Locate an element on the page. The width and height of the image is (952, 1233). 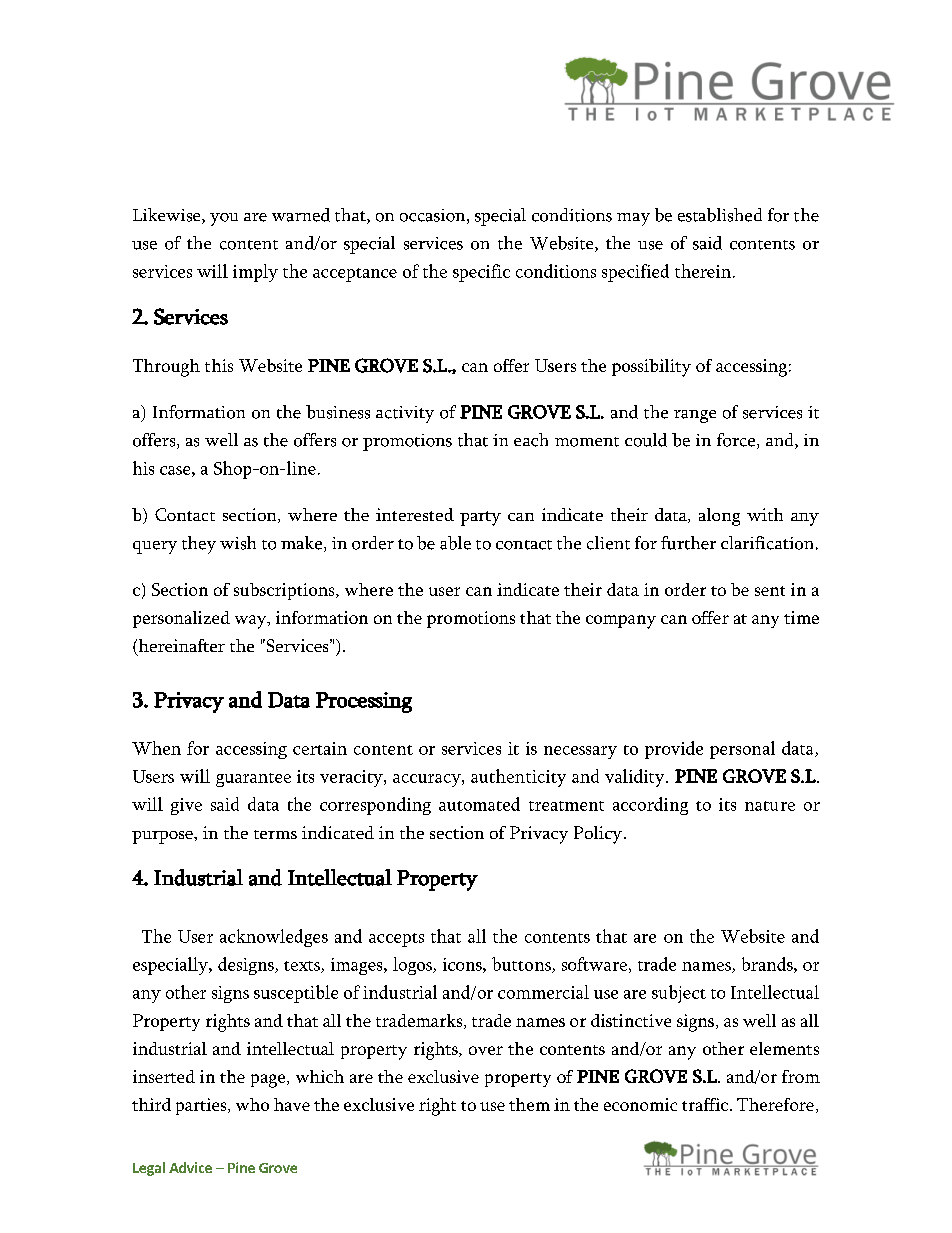
able is located at coordinates (455, 543).
